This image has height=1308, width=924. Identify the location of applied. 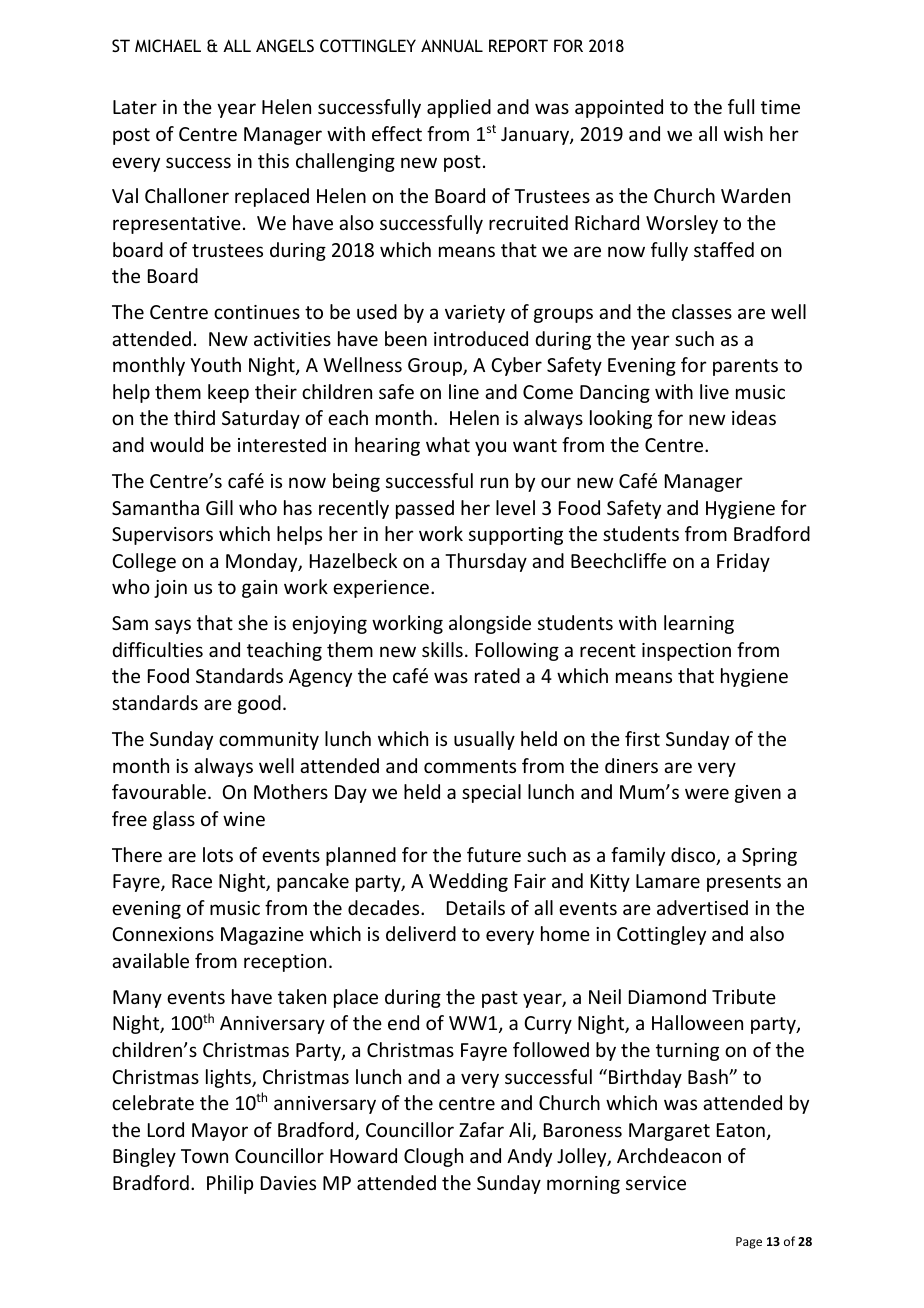
(459, 108).
